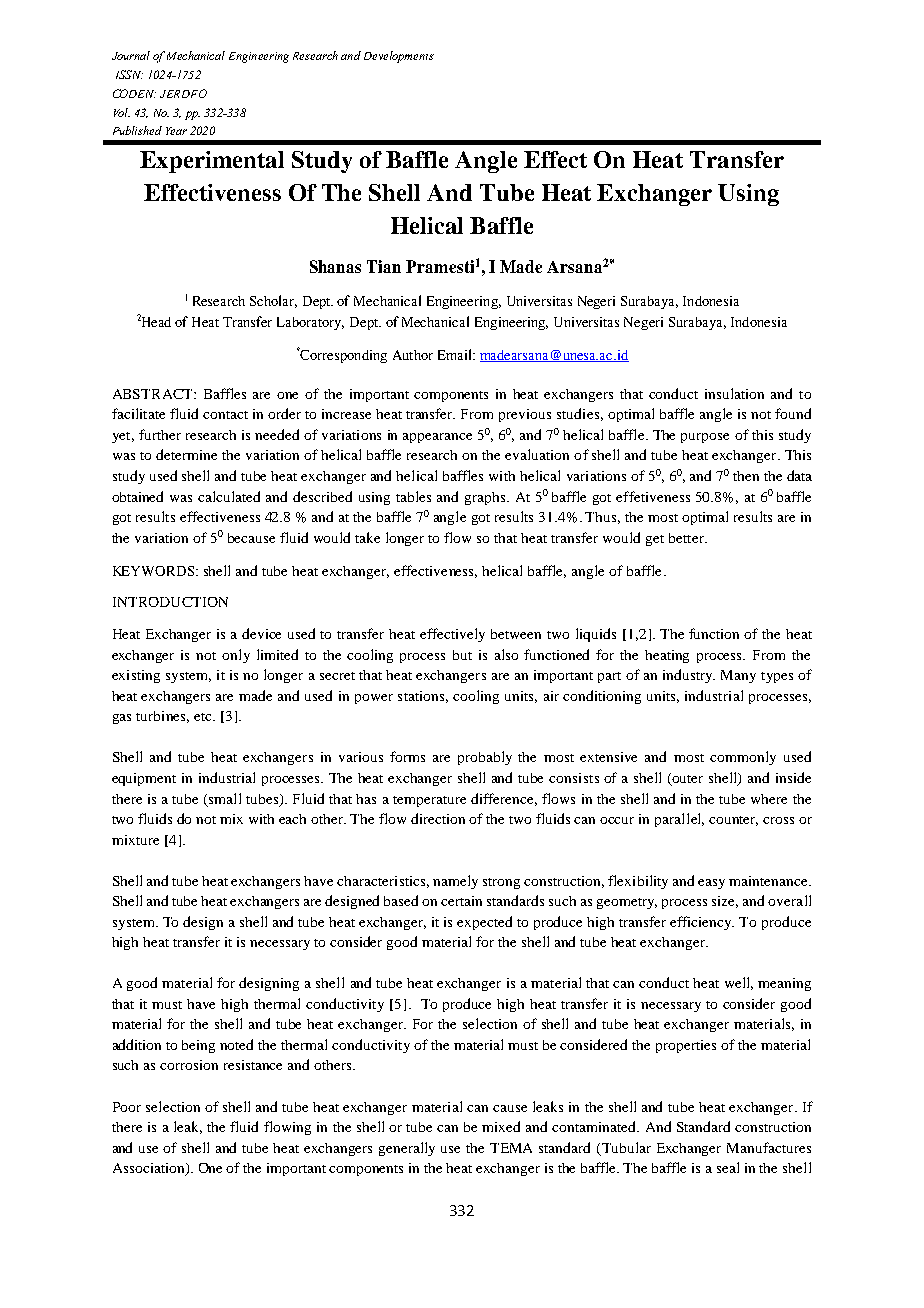 The width and height of the page is (924, 1308). I want to click on mixed, so click(501, 1126).
